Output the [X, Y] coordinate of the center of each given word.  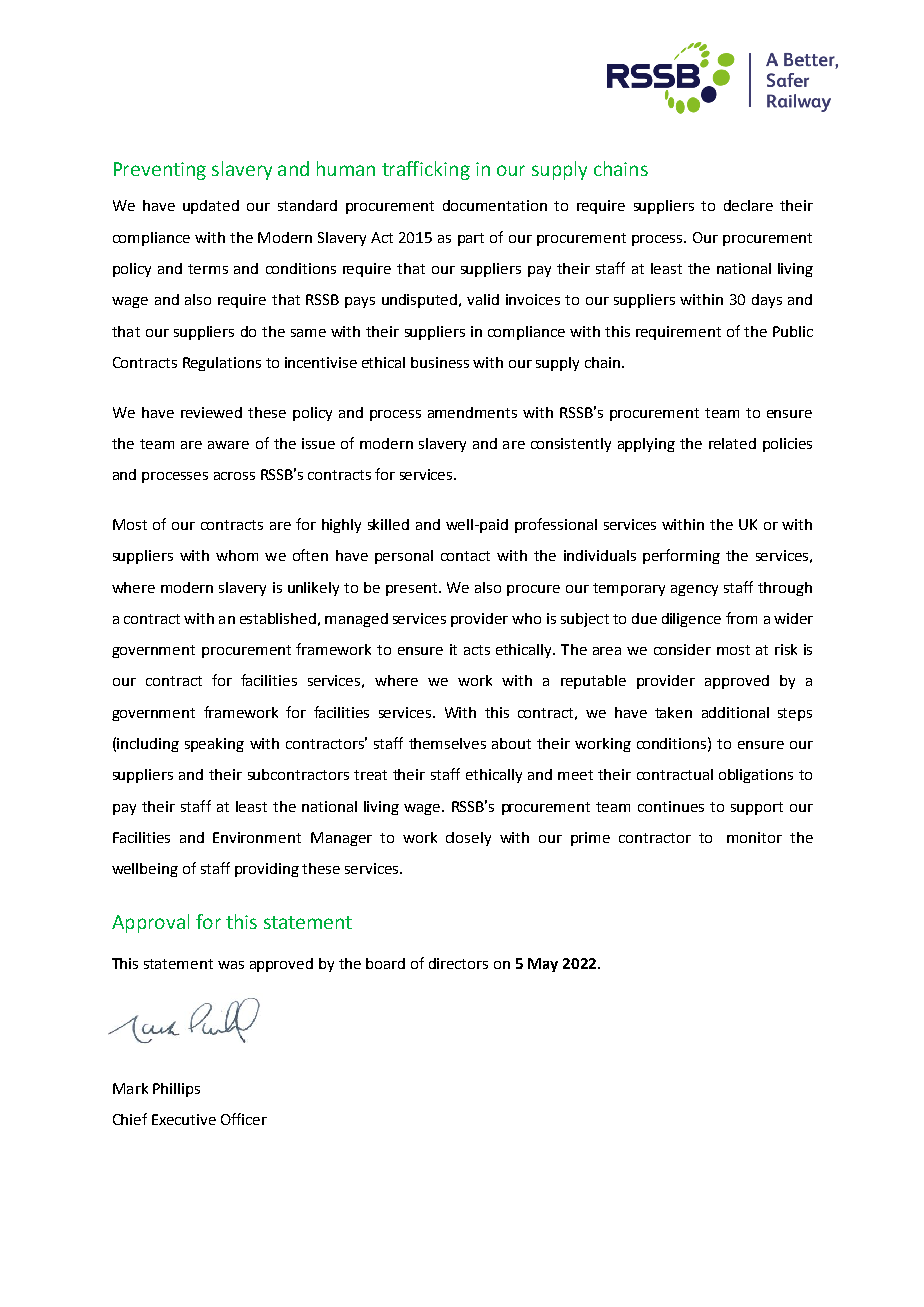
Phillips [176, 1090]
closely [468, 839]
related [732, 443]
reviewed [211, 412]
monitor [754, 837]
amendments [472, 412]
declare [748, 205]
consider [682, 649]
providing [267, 870]
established [278, 618]
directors [458, 963]
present [413, 589]
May [543, 965]
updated [211, 207]
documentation [495, 205]
